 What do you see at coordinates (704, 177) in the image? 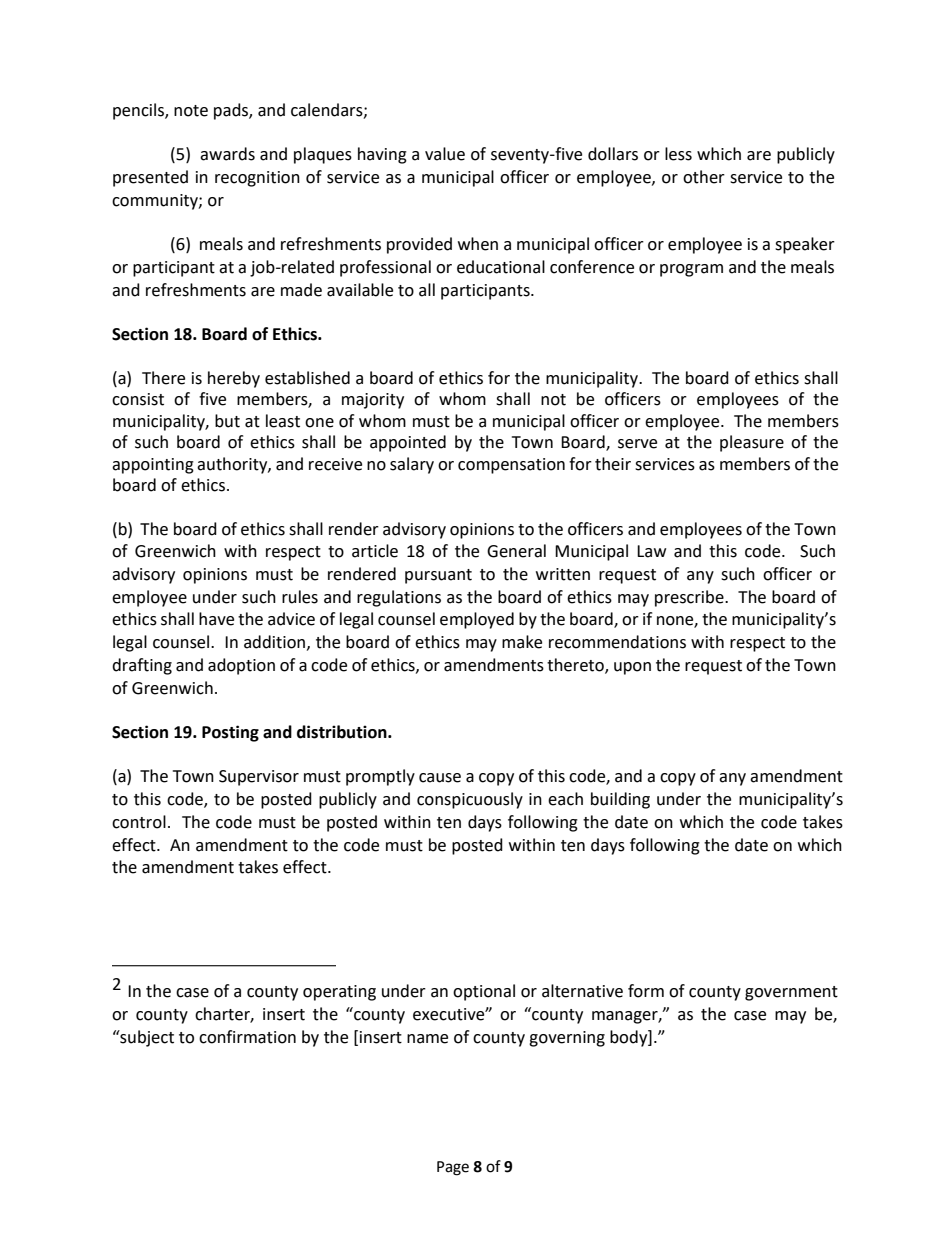
I see `other` at bounding box center [704, 177].
